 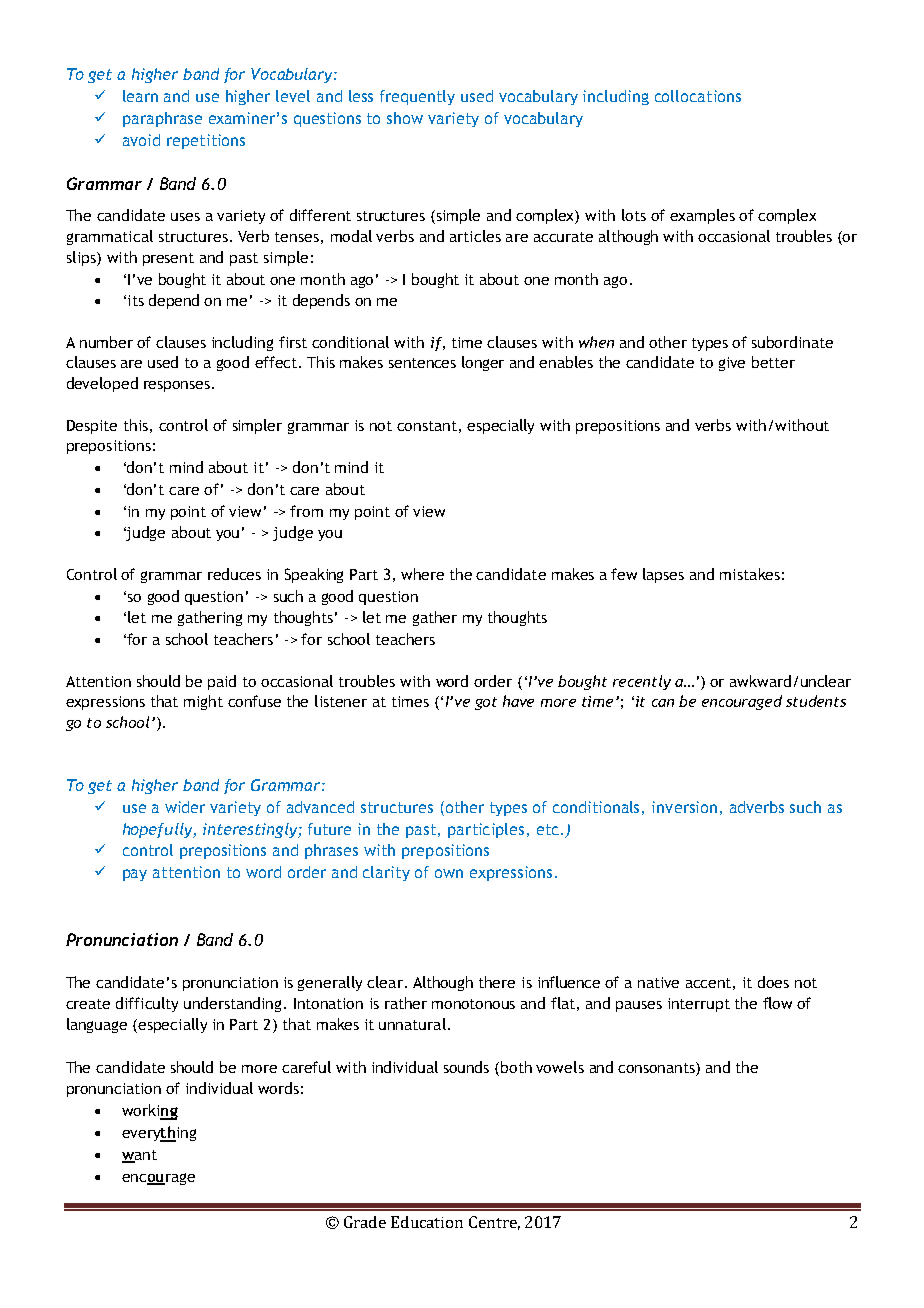 I want to click on collocations, so click(x=698, y=96).
